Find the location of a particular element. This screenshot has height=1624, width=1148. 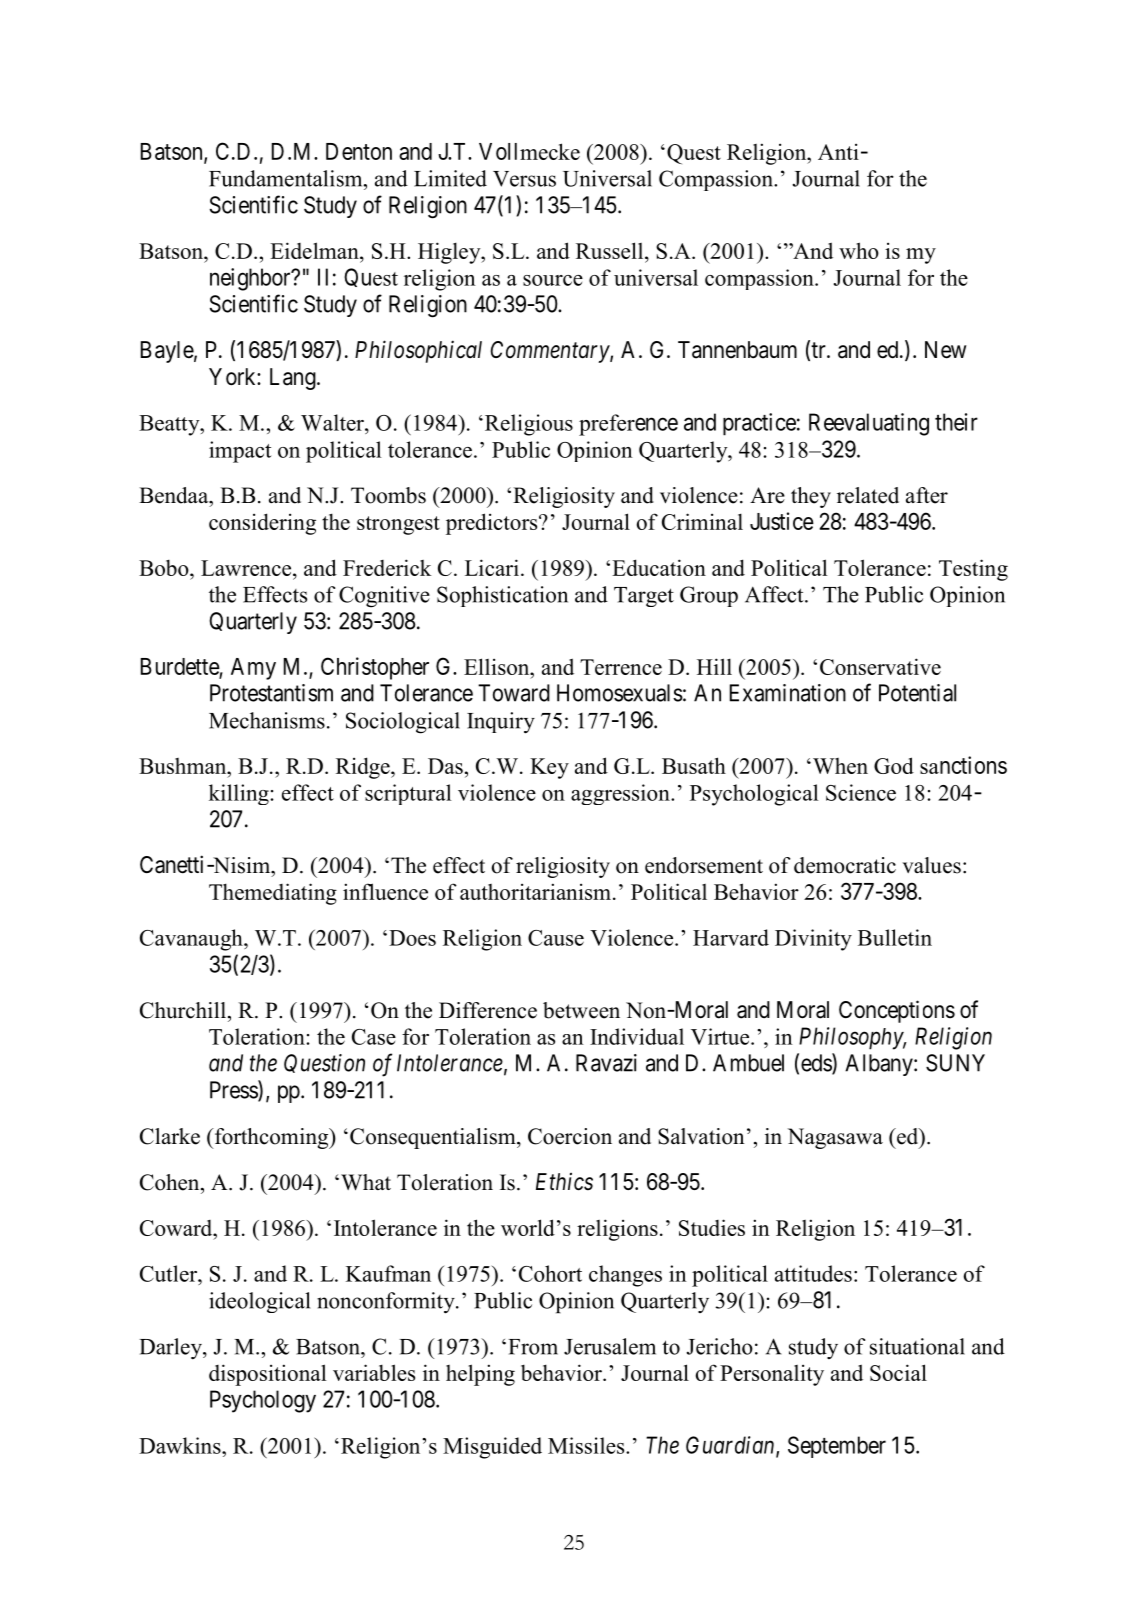

Denton is located at coordinates (359, 151).
